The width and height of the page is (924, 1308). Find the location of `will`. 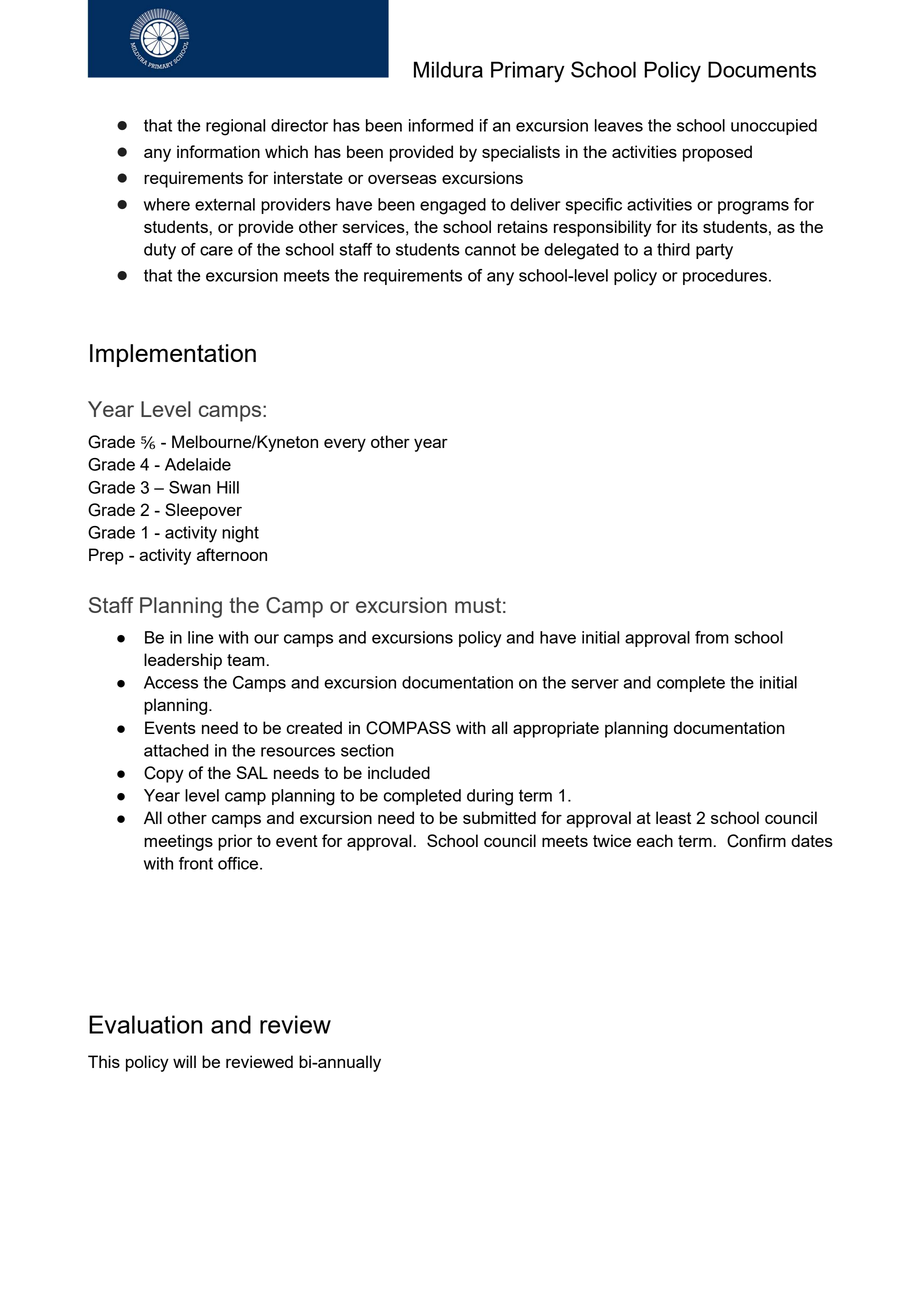

will is located at coordinates (184, 1061).
